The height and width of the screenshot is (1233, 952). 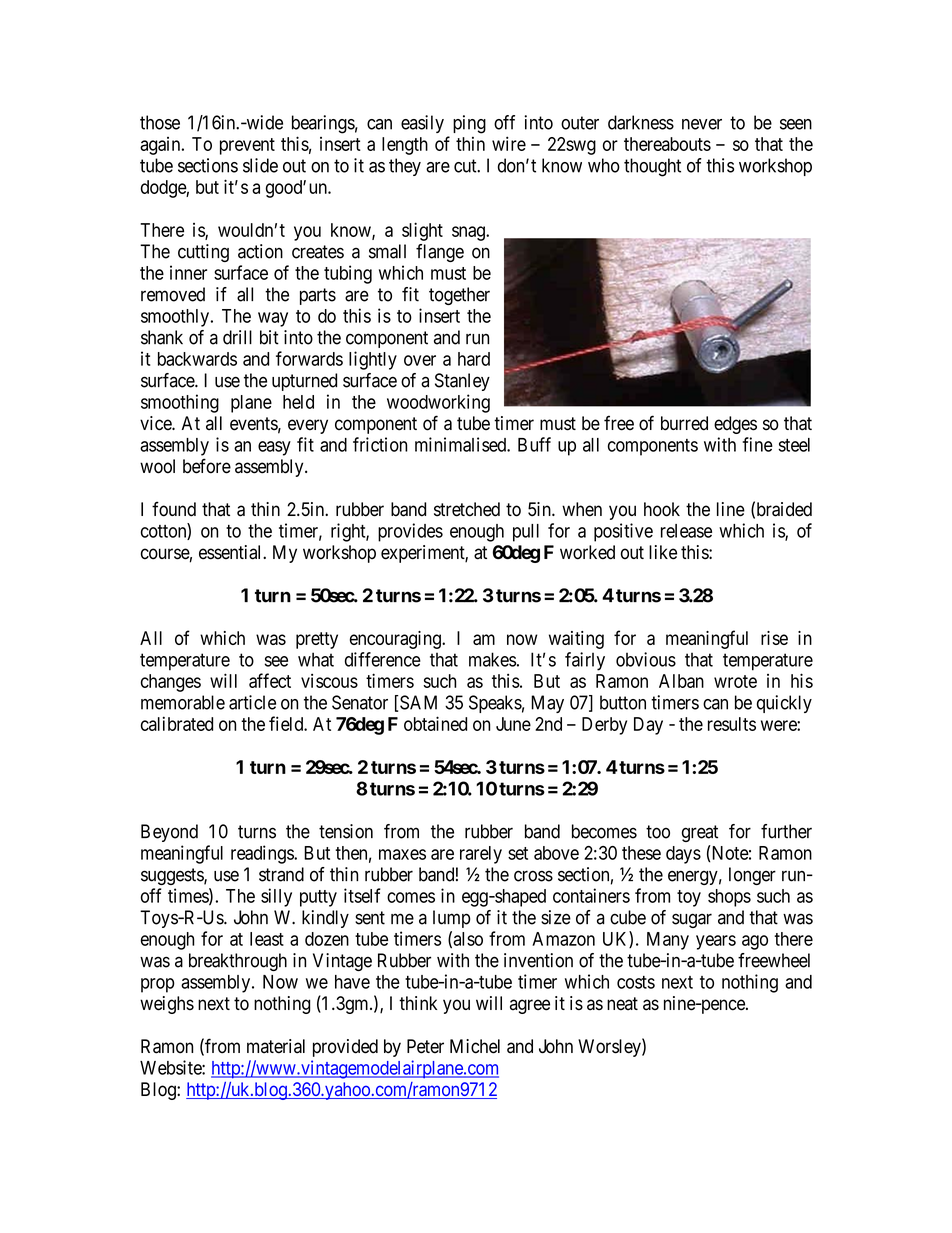 I want to click on never, so click(x=702, y=124).
